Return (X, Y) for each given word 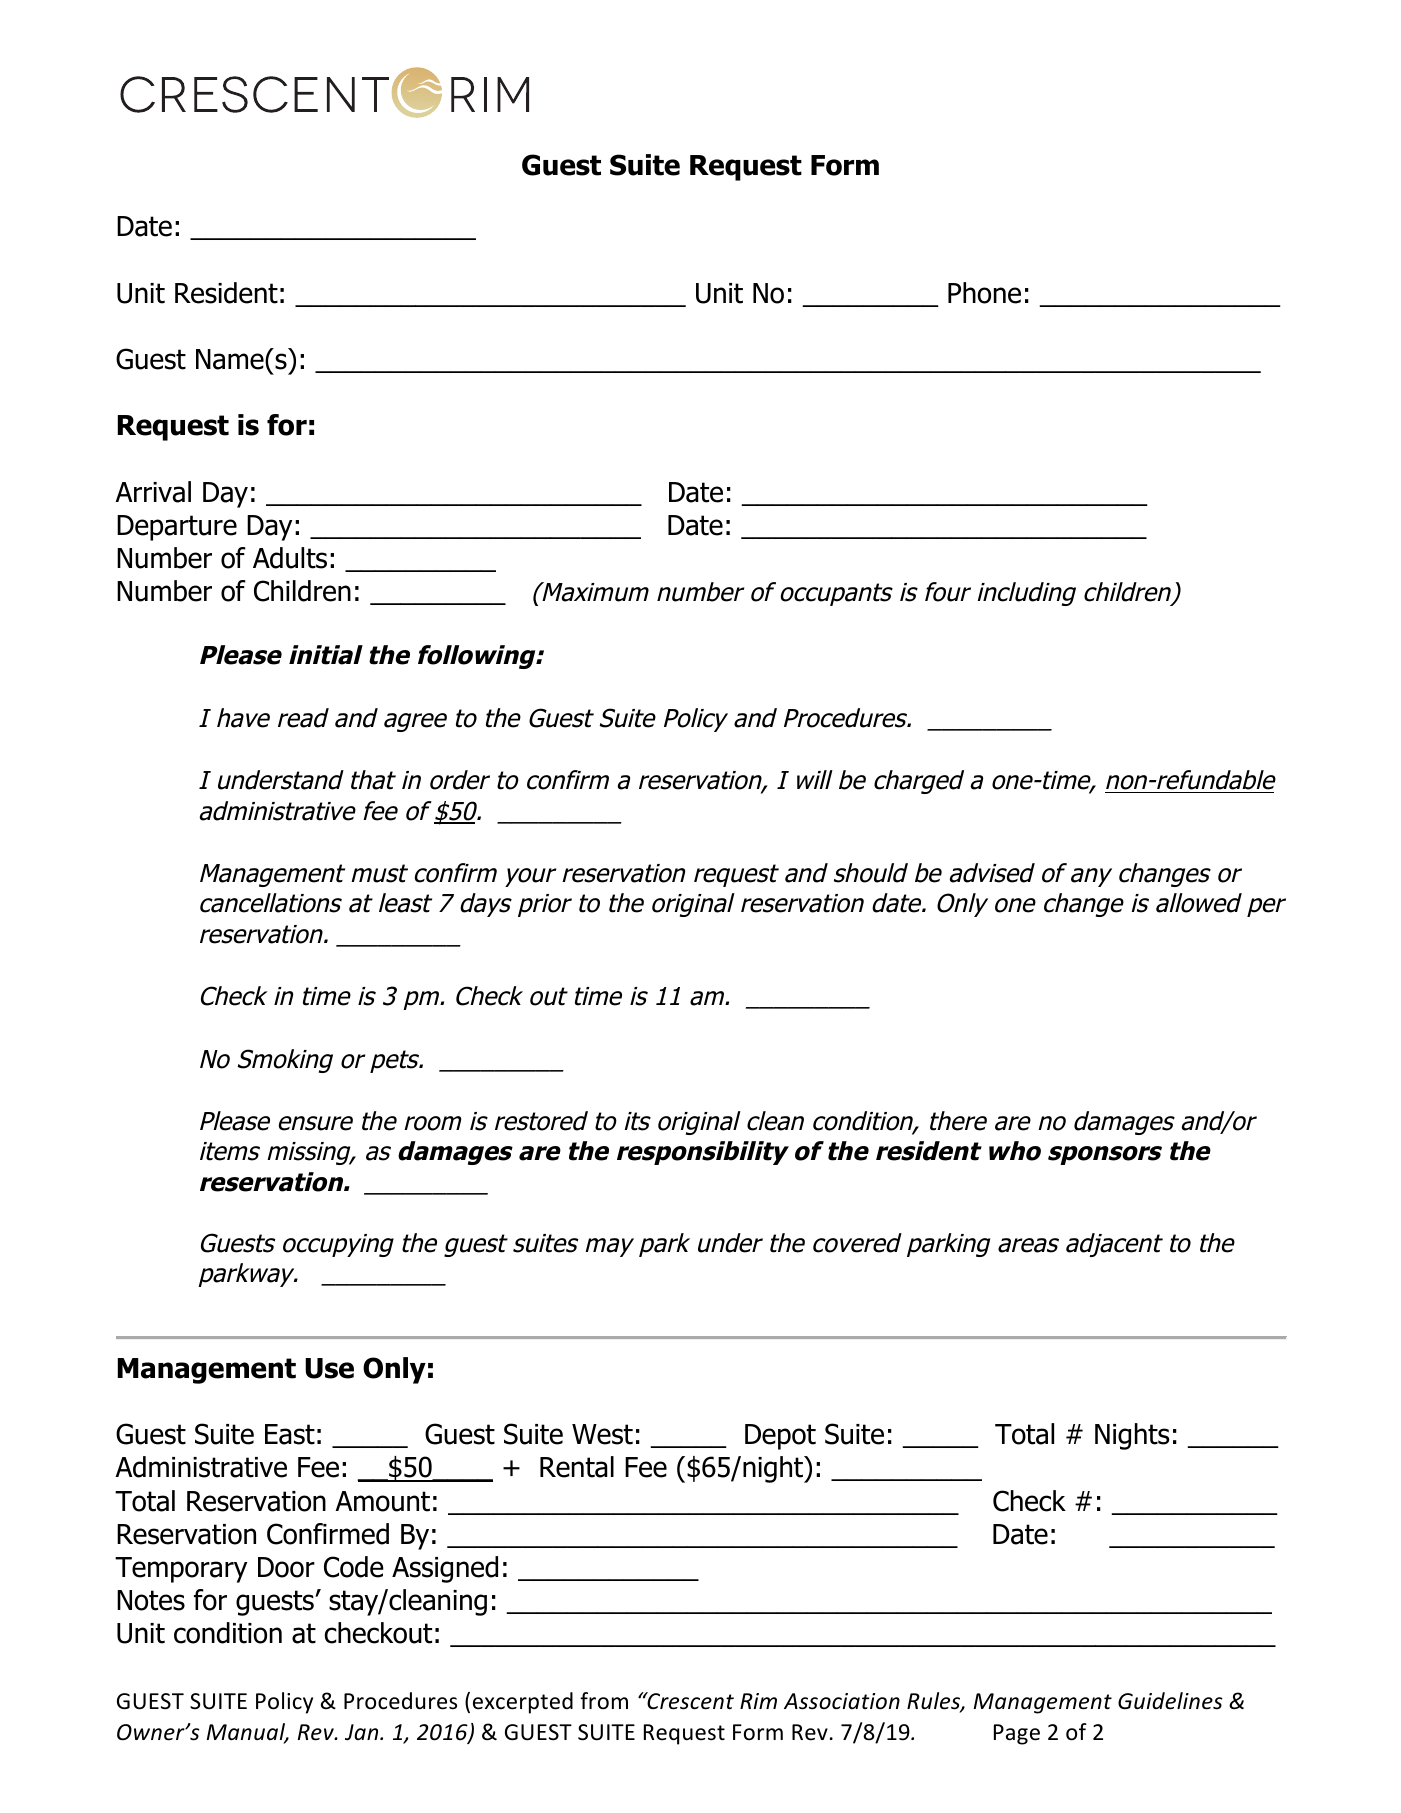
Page (1017, 1734)
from (604, 1701)
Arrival (153, 492)
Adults (290, 558)
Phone (984, 293)
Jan (363, 1732)
